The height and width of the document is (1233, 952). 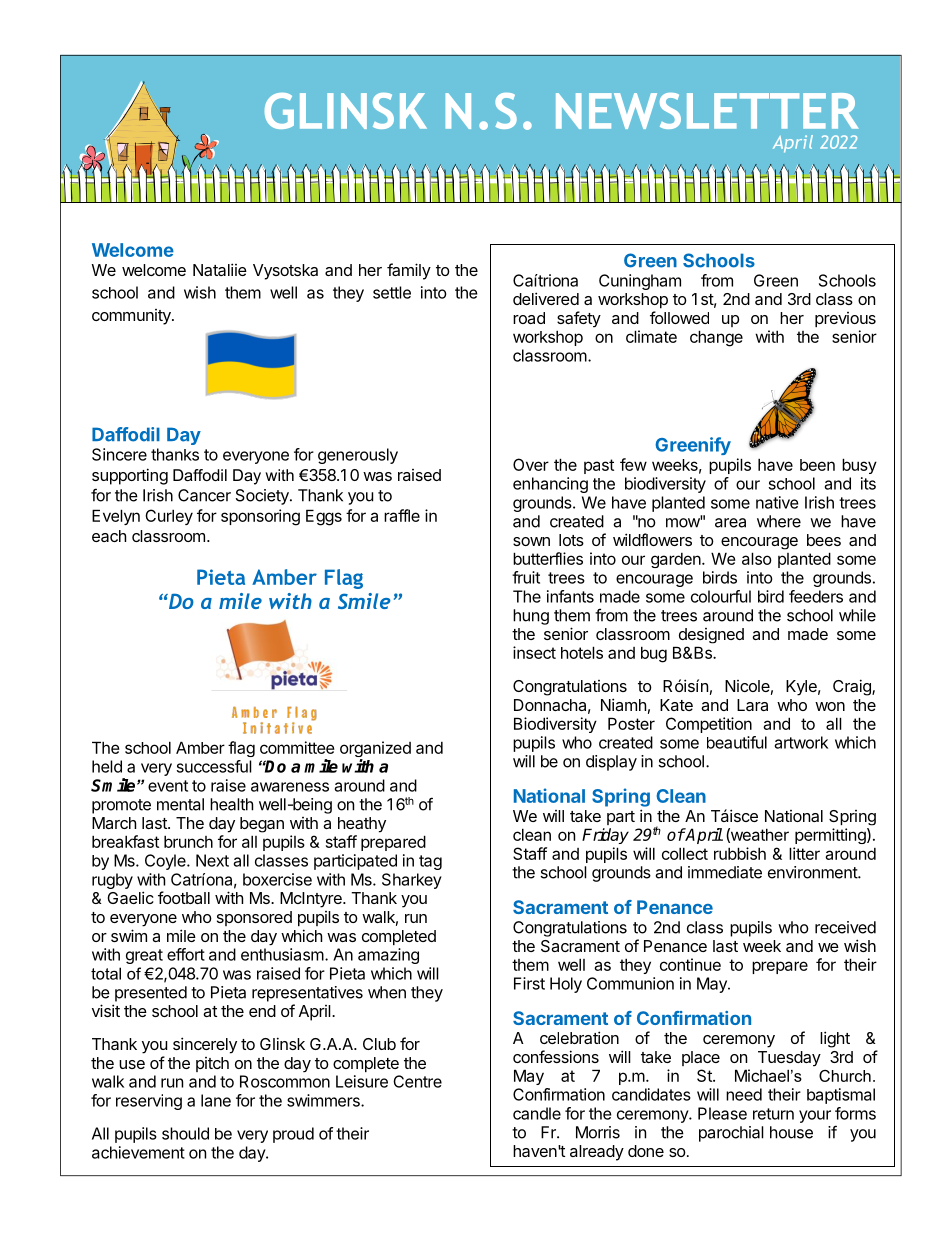 What do you see at coordinates (816, 596) in the document?
I see `feeders` at bounding box center [816, 596].
